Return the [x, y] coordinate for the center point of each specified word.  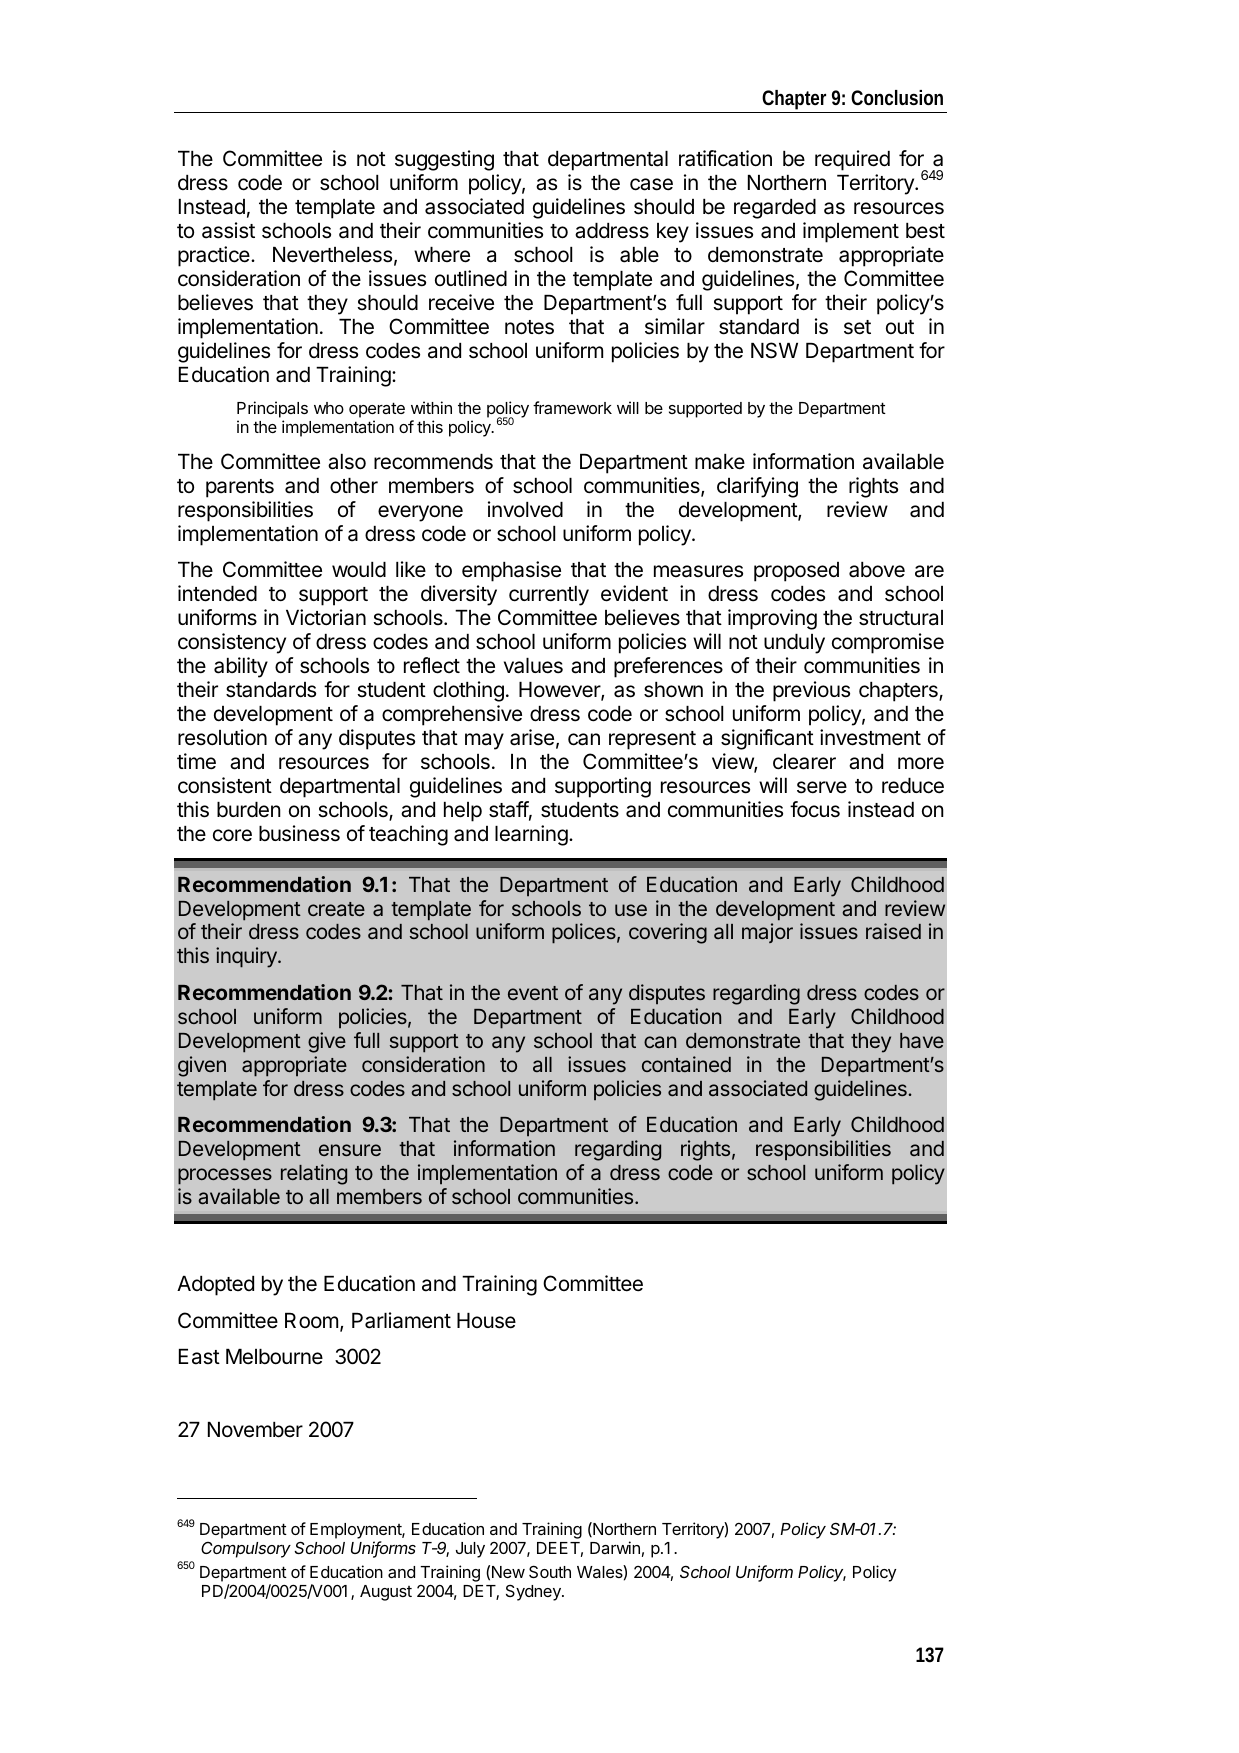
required [852, 160]
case [651, 184]
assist [228, 230]
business [299, 833]
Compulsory [246, 1550]
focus [815, 809]
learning [531, 835]
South [550, 1571]
